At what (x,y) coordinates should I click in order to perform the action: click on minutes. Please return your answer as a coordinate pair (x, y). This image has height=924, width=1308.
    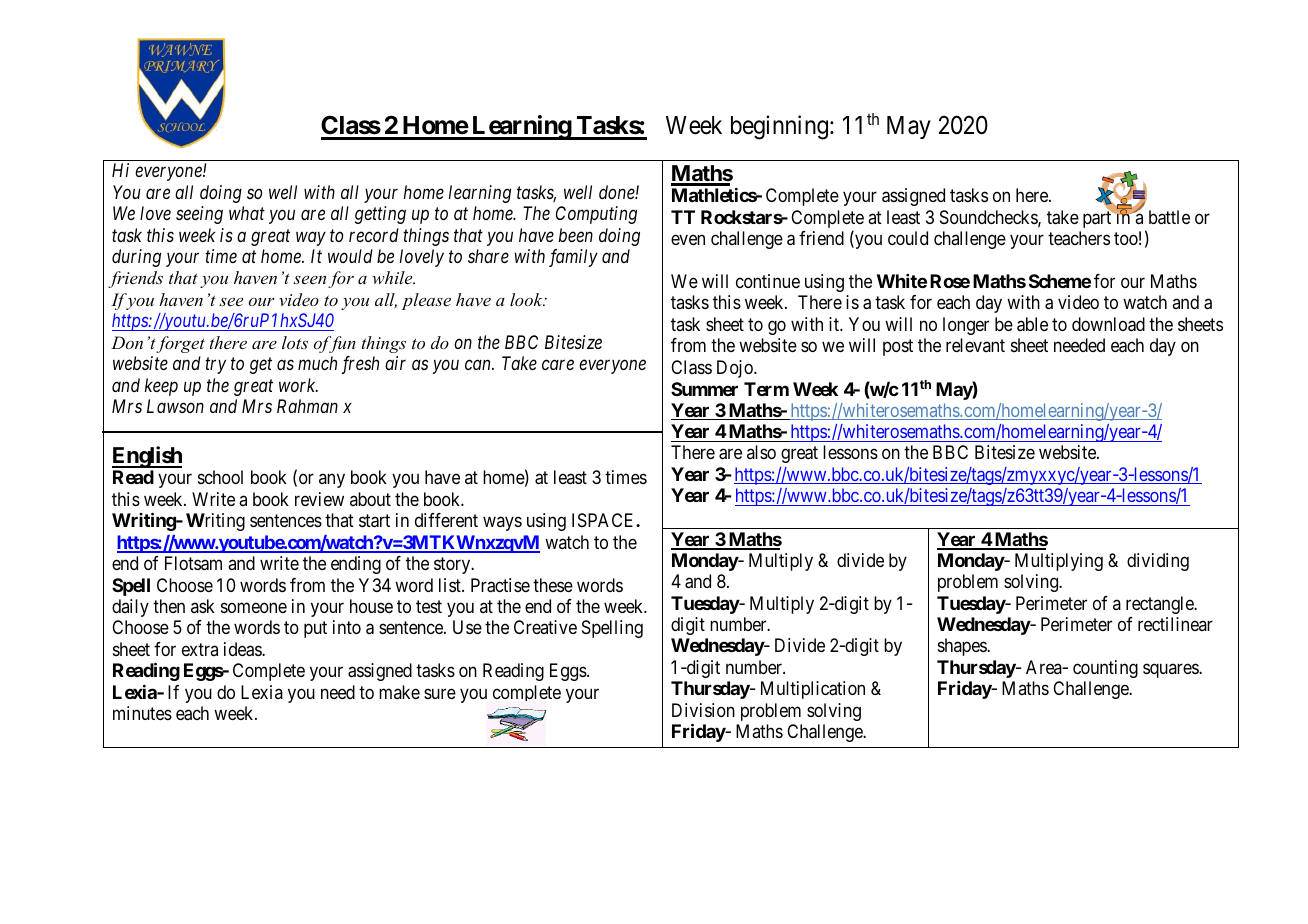
    Looking at the image, I should click on (142, 713).
